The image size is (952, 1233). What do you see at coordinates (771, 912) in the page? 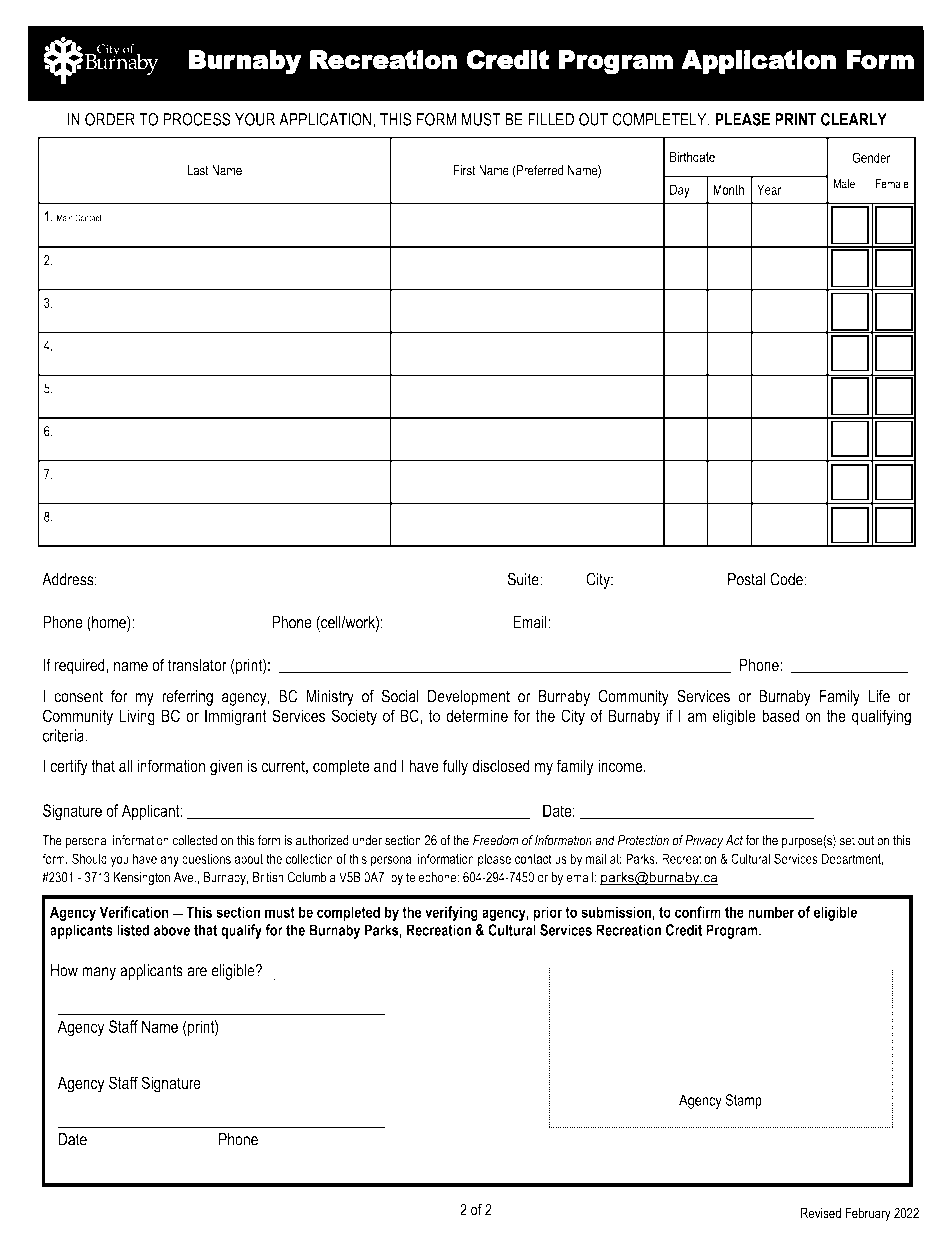
I see `number` at bounding box center [771, 912].
